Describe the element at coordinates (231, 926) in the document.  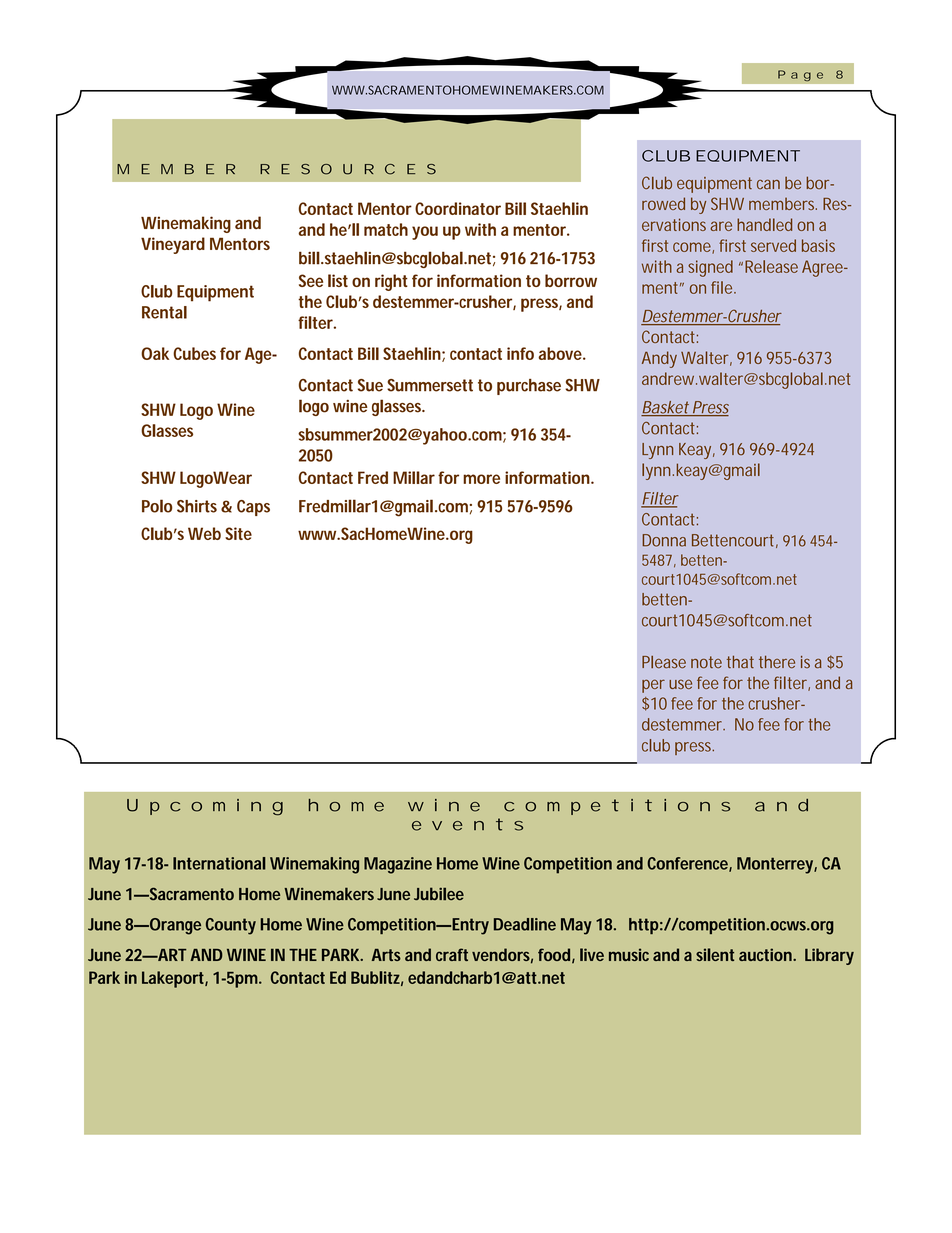
I see `County` at that location.
